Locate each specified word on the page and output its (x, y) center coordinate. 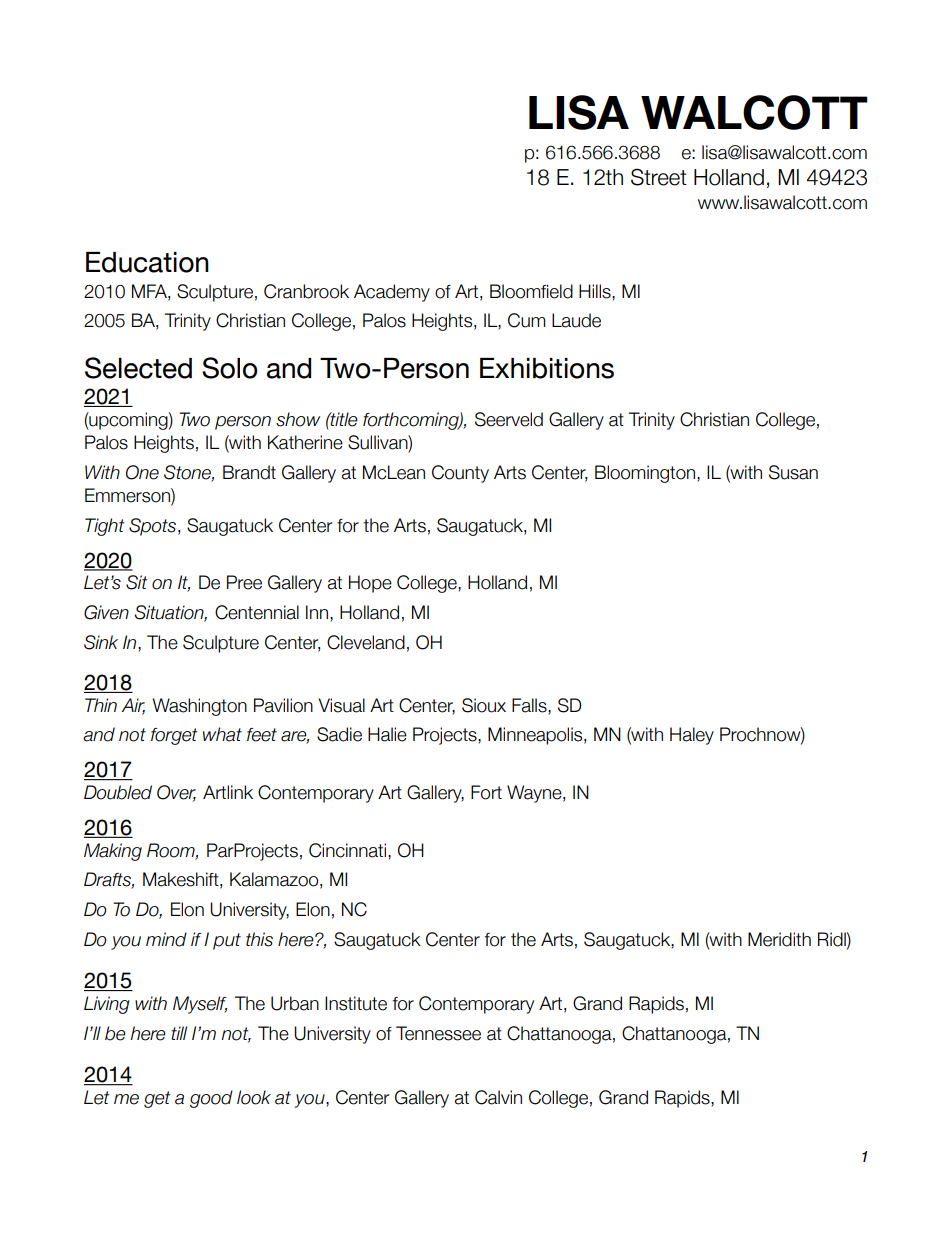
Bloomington (646, 474)
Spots (152, 527)
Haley (692, 736)
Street (659, 177)
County (460, 474)
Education (147, 262)
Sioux (484, 705)
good (211, 1099)
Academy (392, 293)
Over (176, 793)
